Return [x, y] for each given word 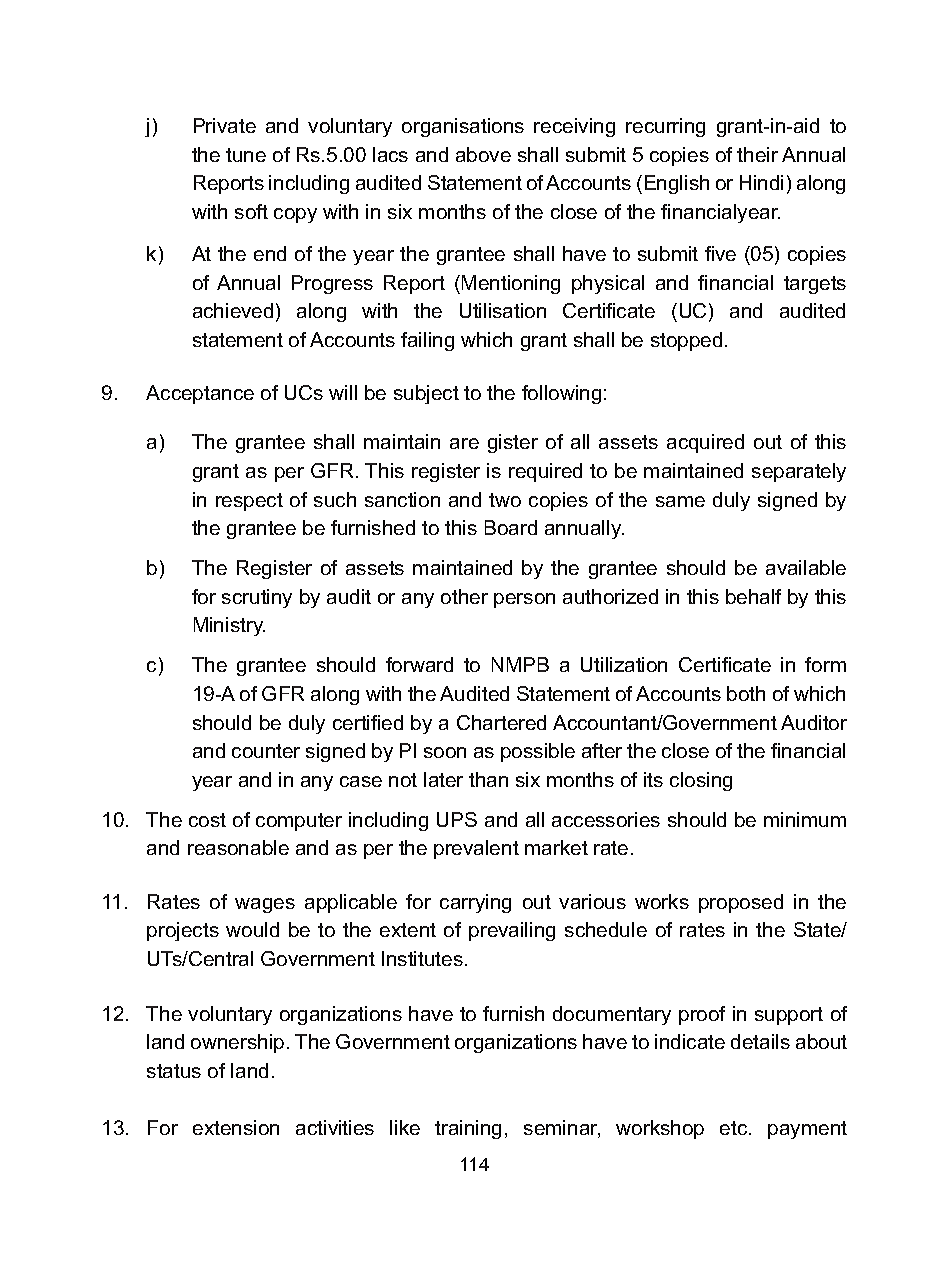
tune [246, 155]
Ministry [229, 626]
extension [236, 1127]
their [757, 154]
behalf [753, 596]
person [524, 600]
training [468, 1129]
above [483, 154]
